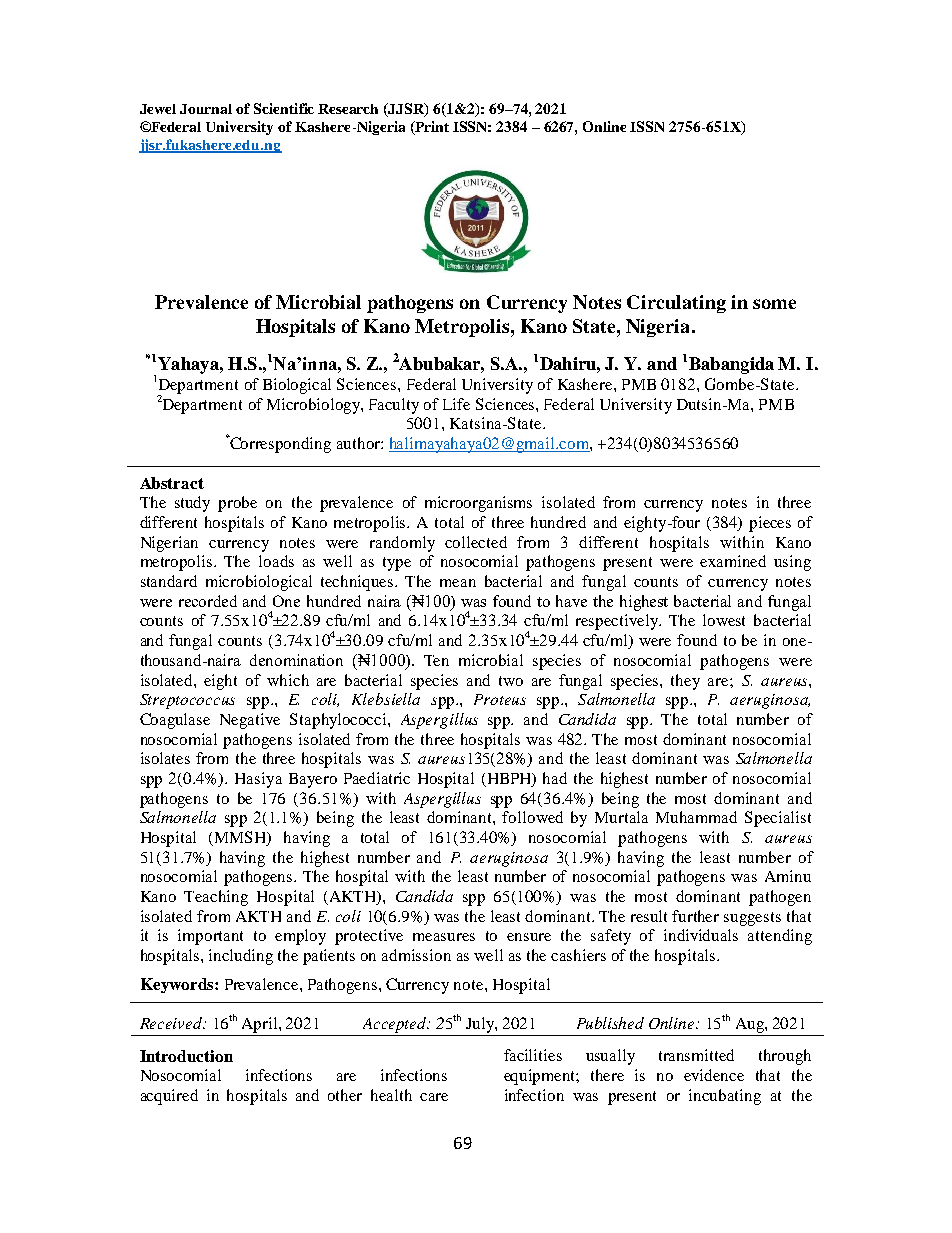 The height and width of the page is (1233, 952). What do you see at coordinates (770, 524) in the page?
I see `pieces` at bounding box center [770, 524].
